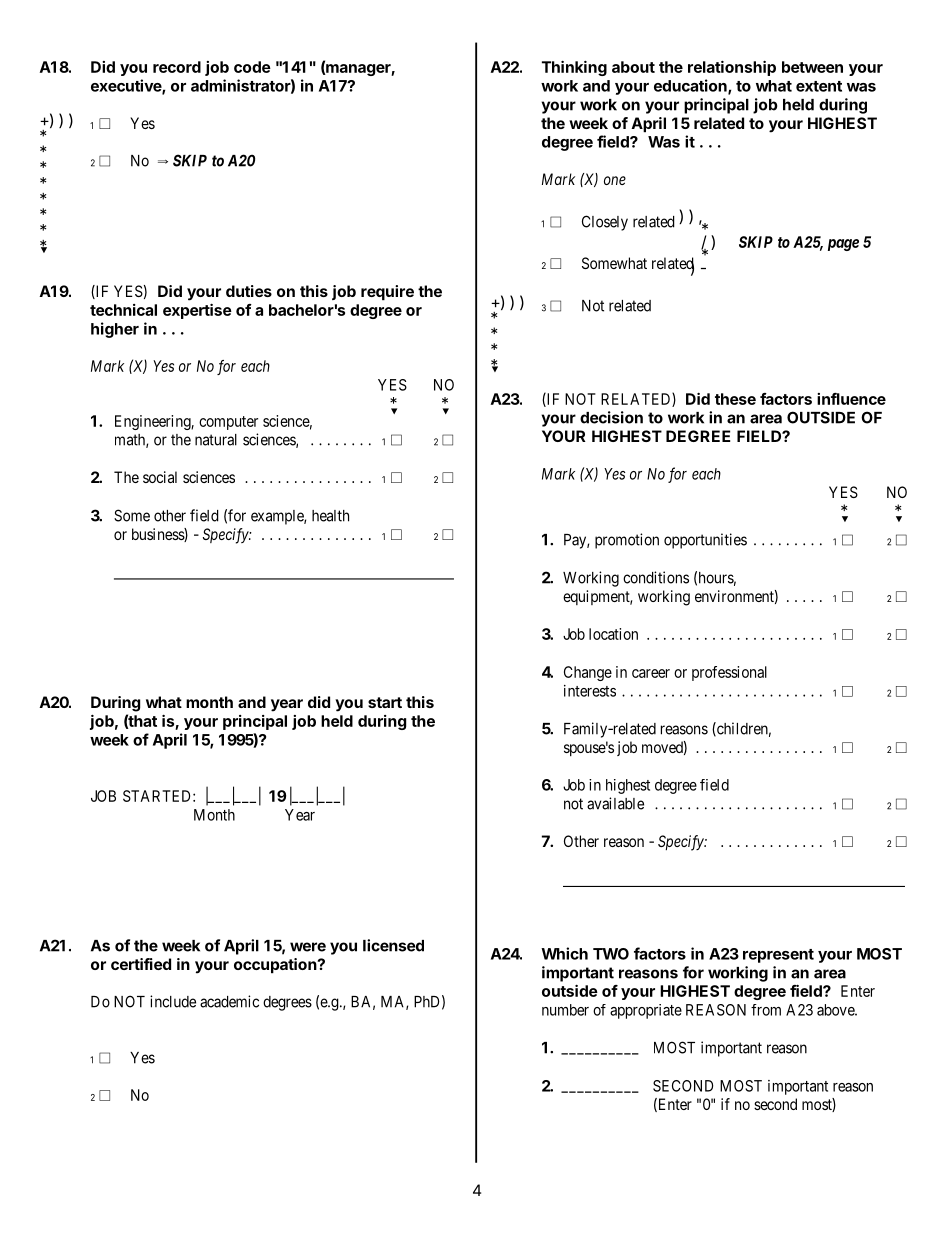  Describe the element at coordinates (705, 541) in the screenshot. I see `opportunities` at that location.
